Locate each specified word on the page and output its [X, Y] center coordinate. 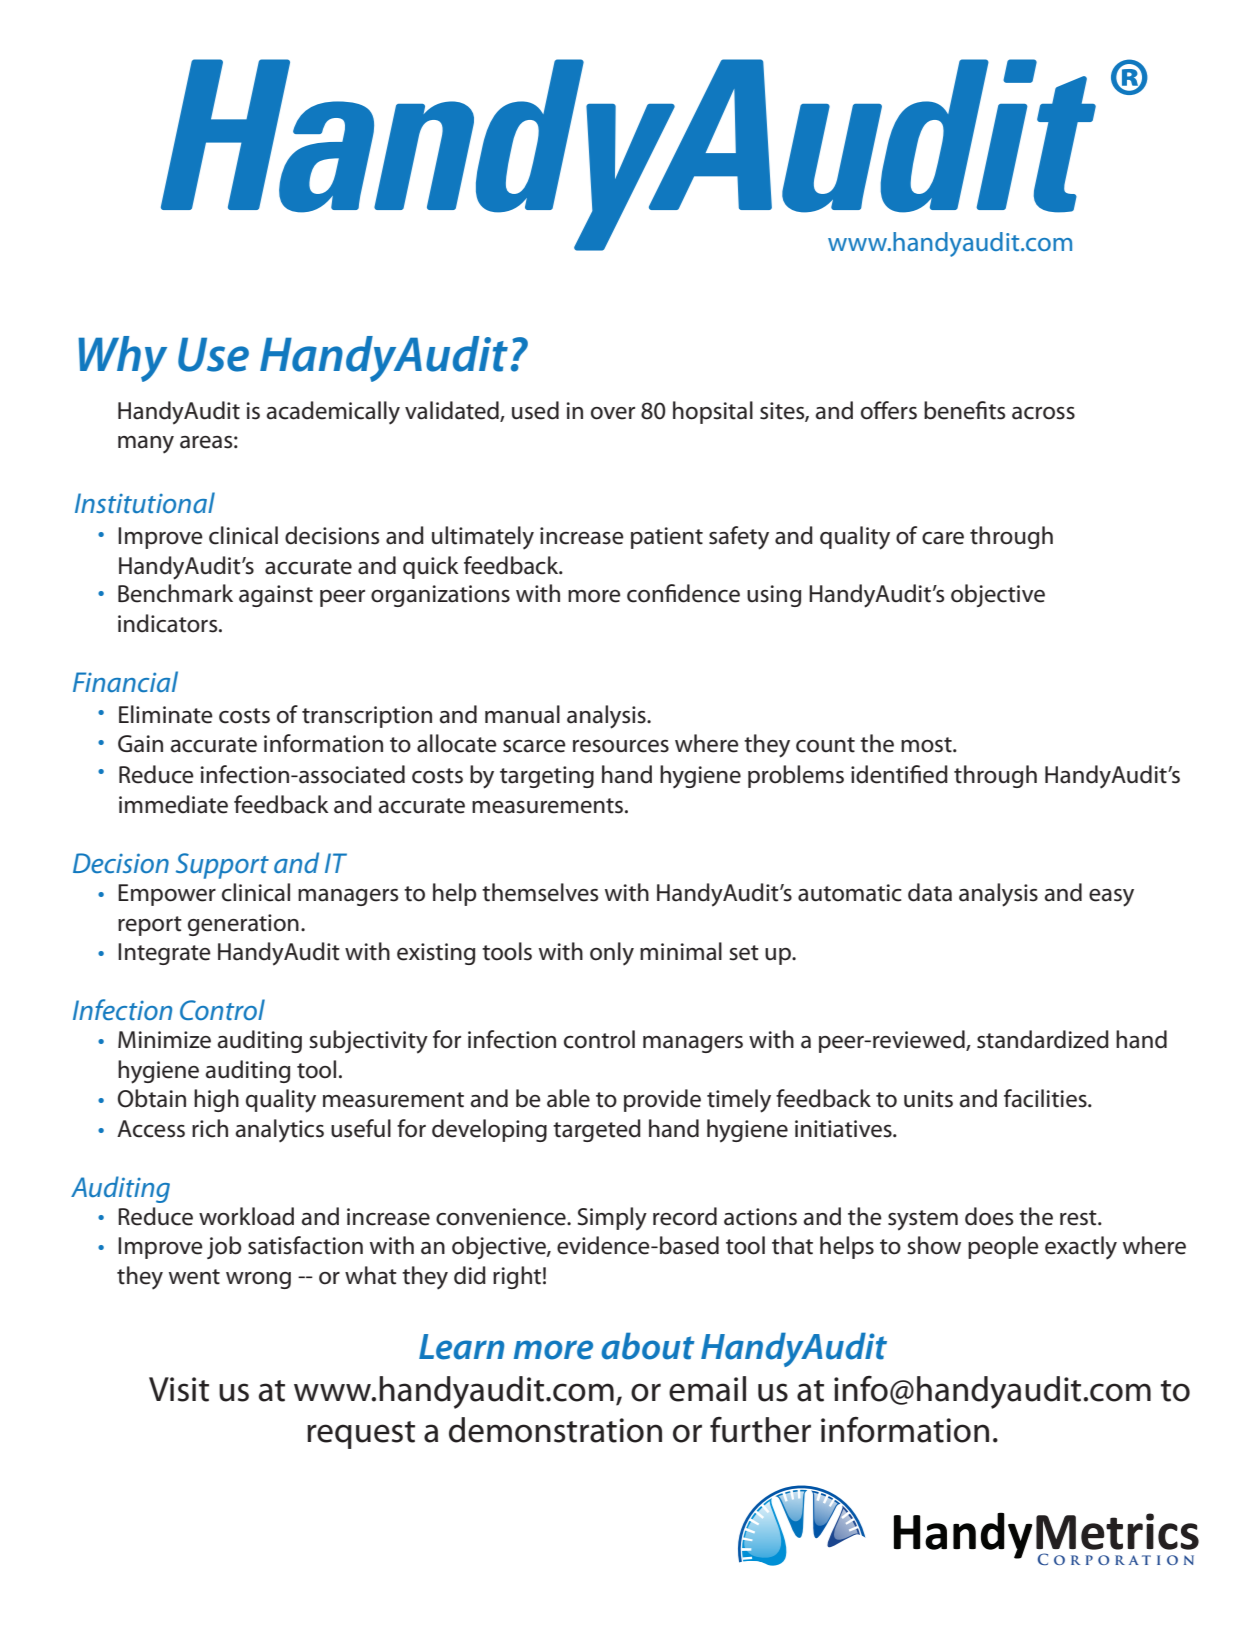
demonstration [555, 1430]
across [1043, 413]
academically [333, 413]
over [613, 413]
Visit [179, 1389]
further [760, 1430]
